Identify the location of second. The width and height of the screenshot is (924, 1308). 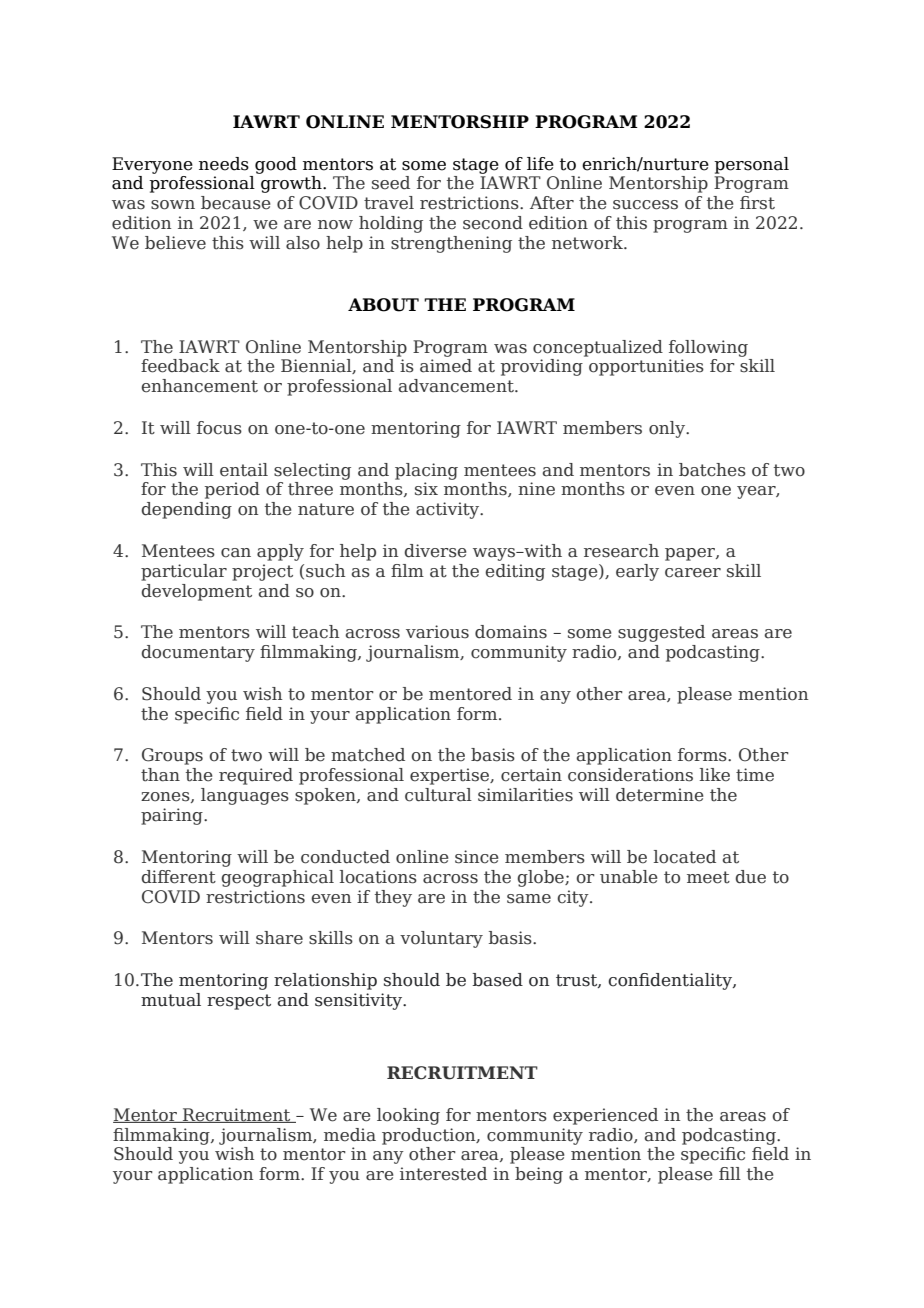
(493, 223).
